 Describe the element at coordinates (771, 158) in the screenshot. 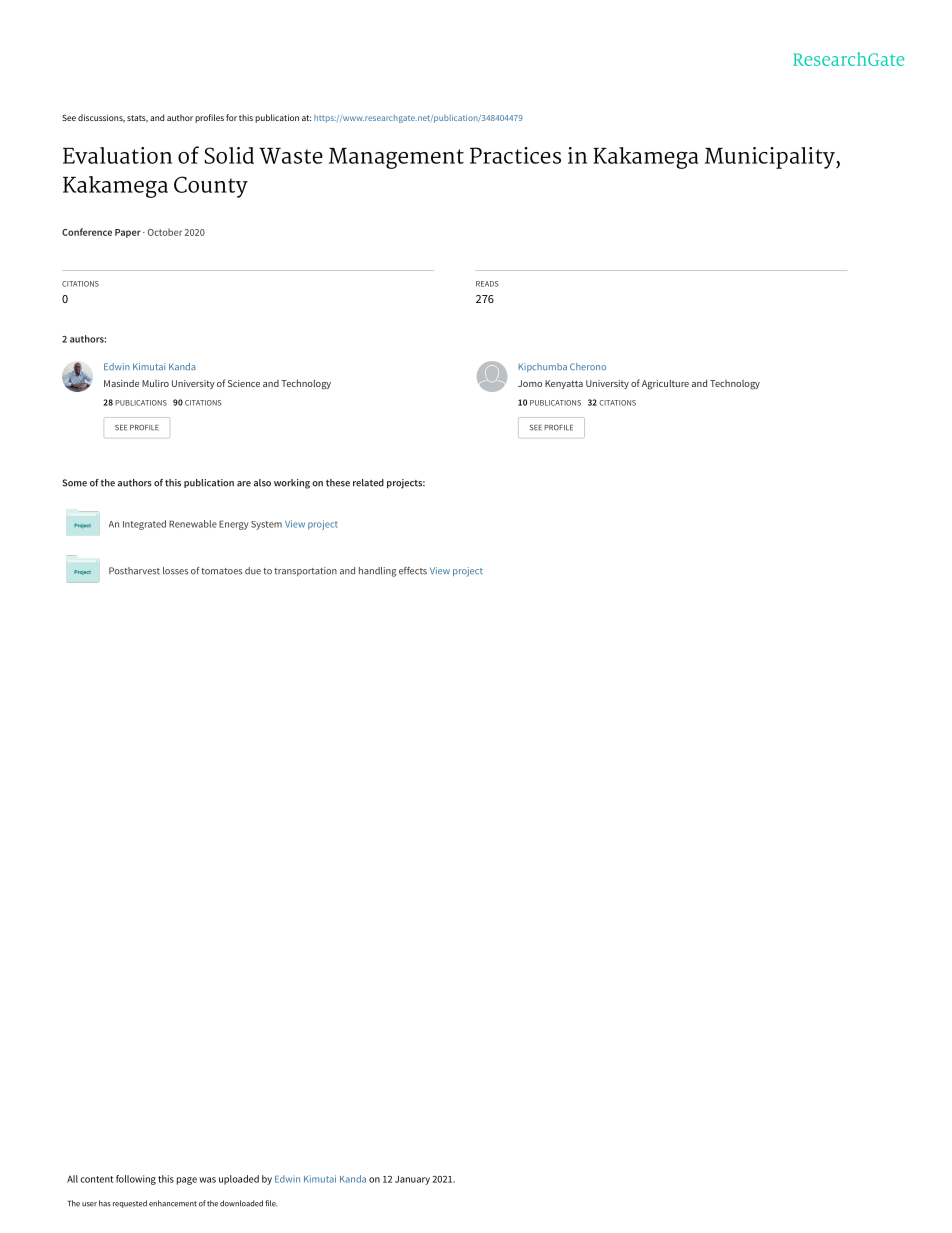

I see `Municipality` at that location.
